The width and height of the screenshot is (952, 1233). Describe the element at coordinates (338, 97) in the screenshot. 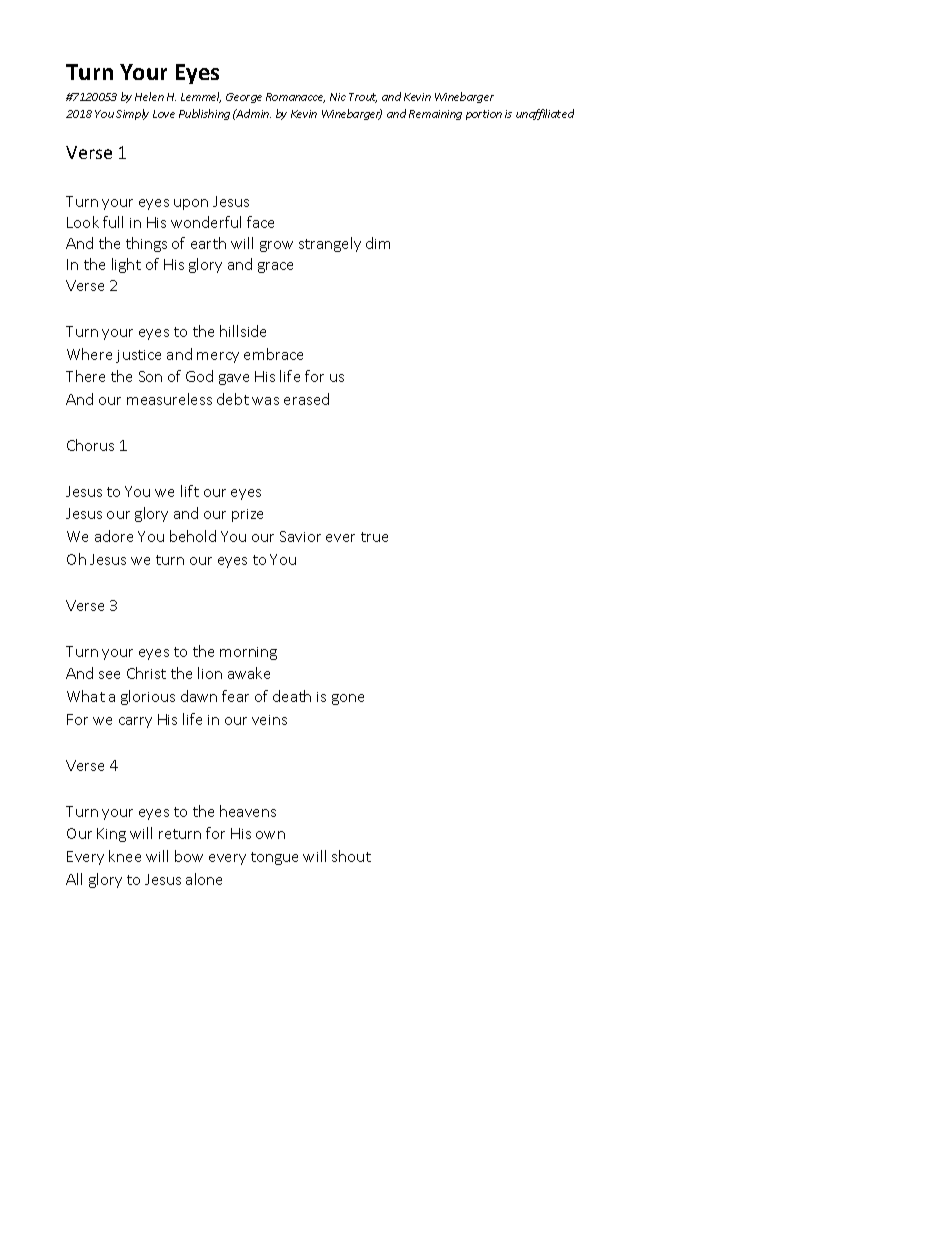

I see `Nic` at that location.
